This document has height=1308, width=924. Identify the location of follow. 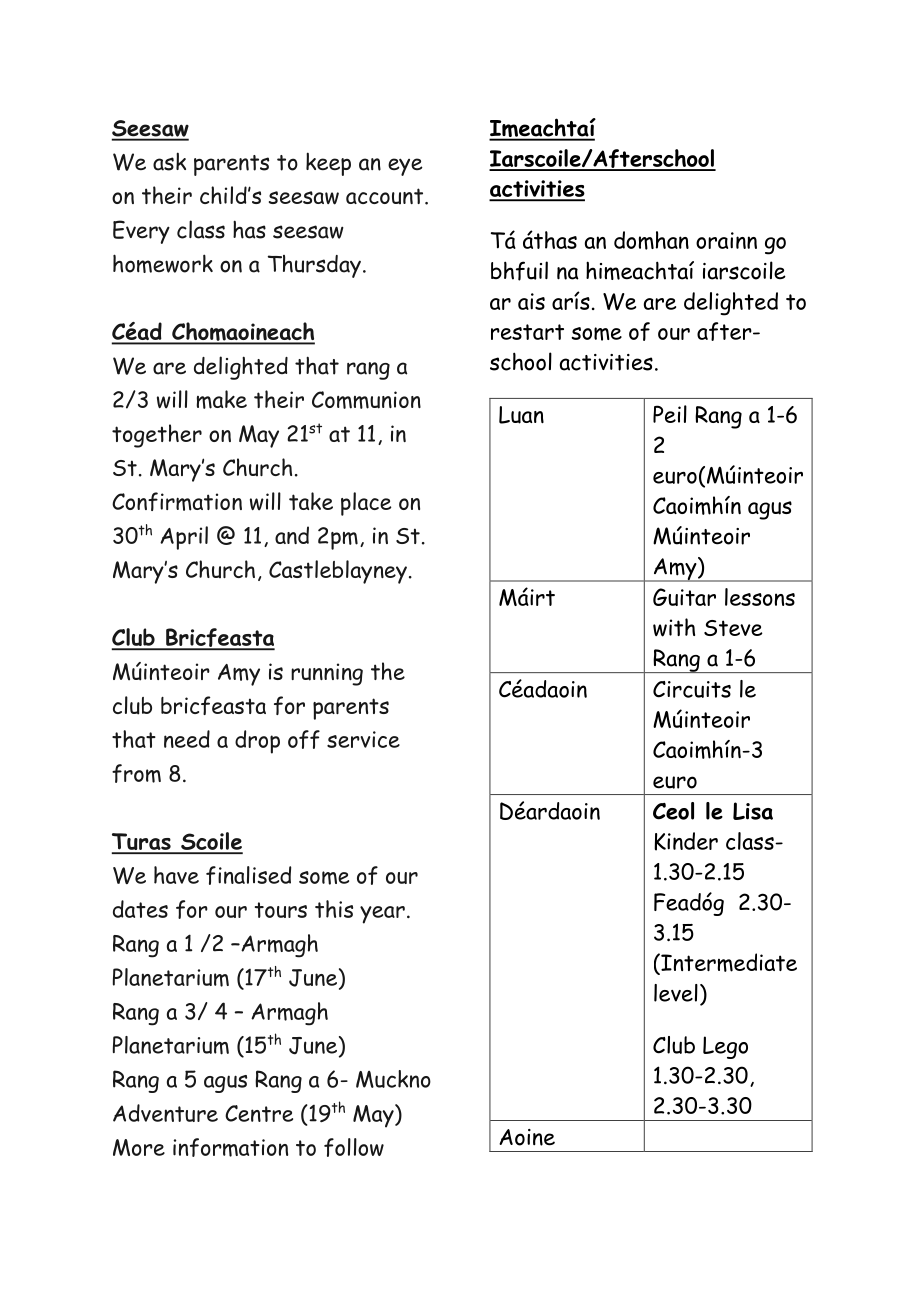
(354, 1147).
